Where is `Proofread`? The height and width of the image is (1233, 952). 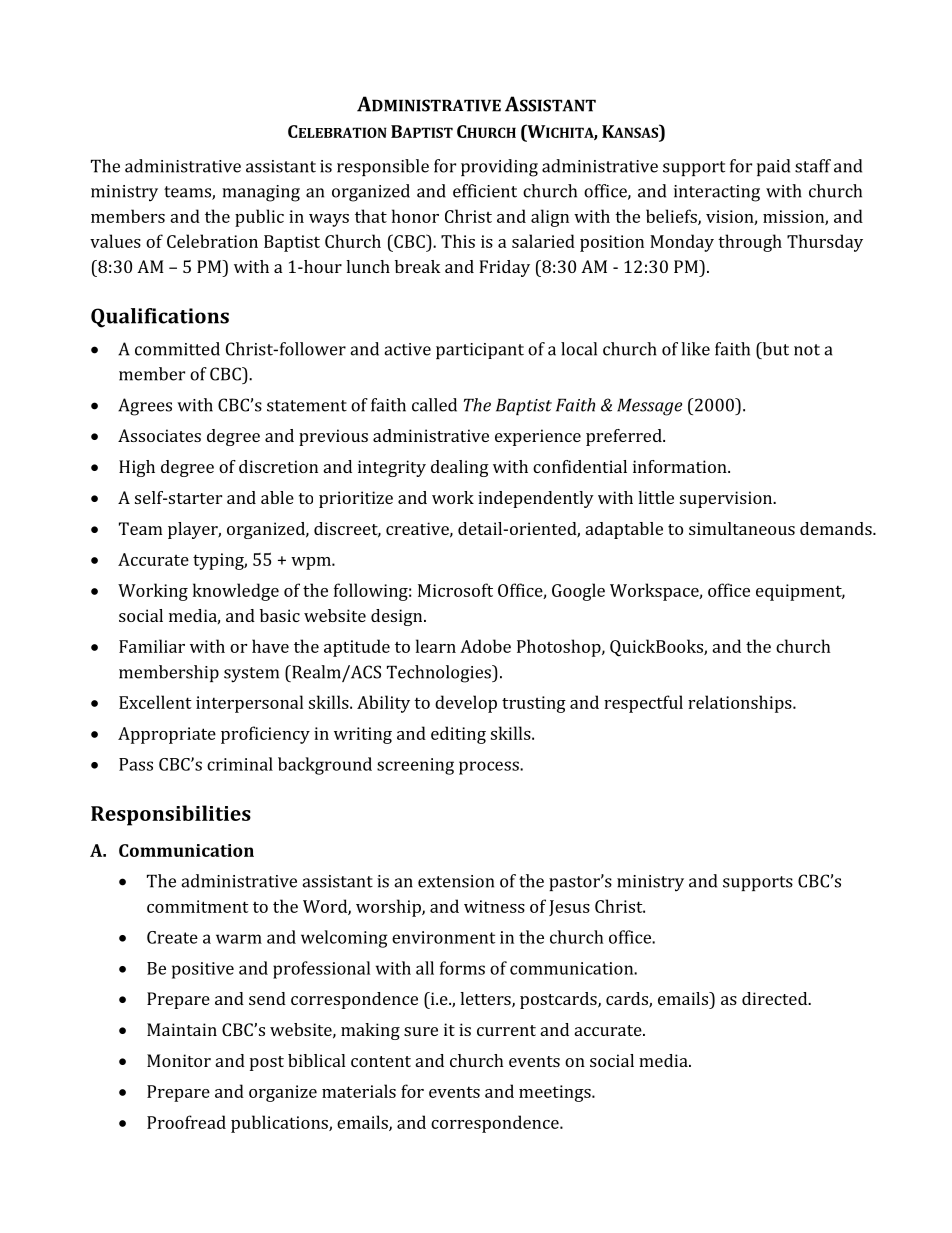 Proofread is located at coordinates (186, 1122).
